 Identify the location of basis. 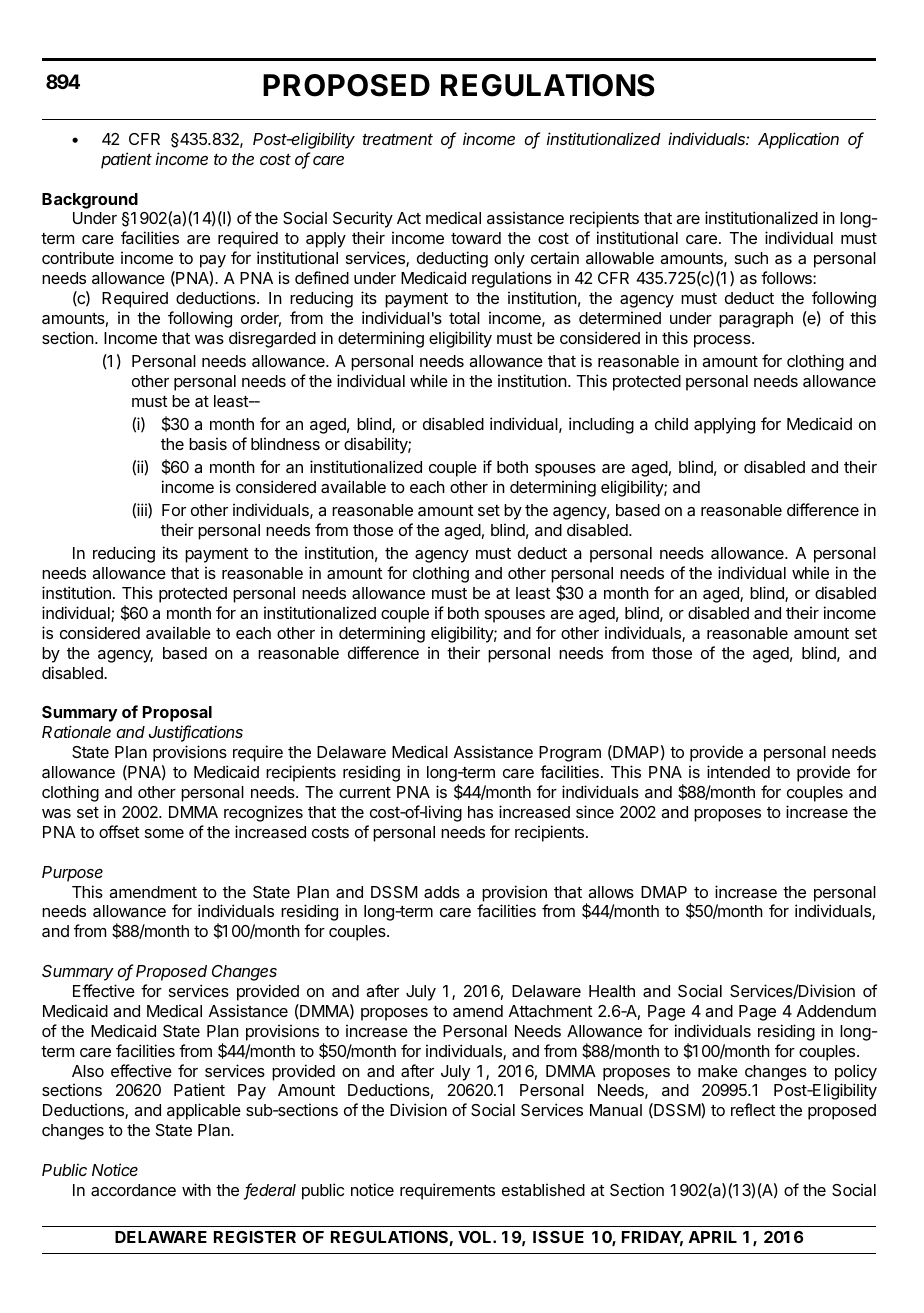
(208, 443).
